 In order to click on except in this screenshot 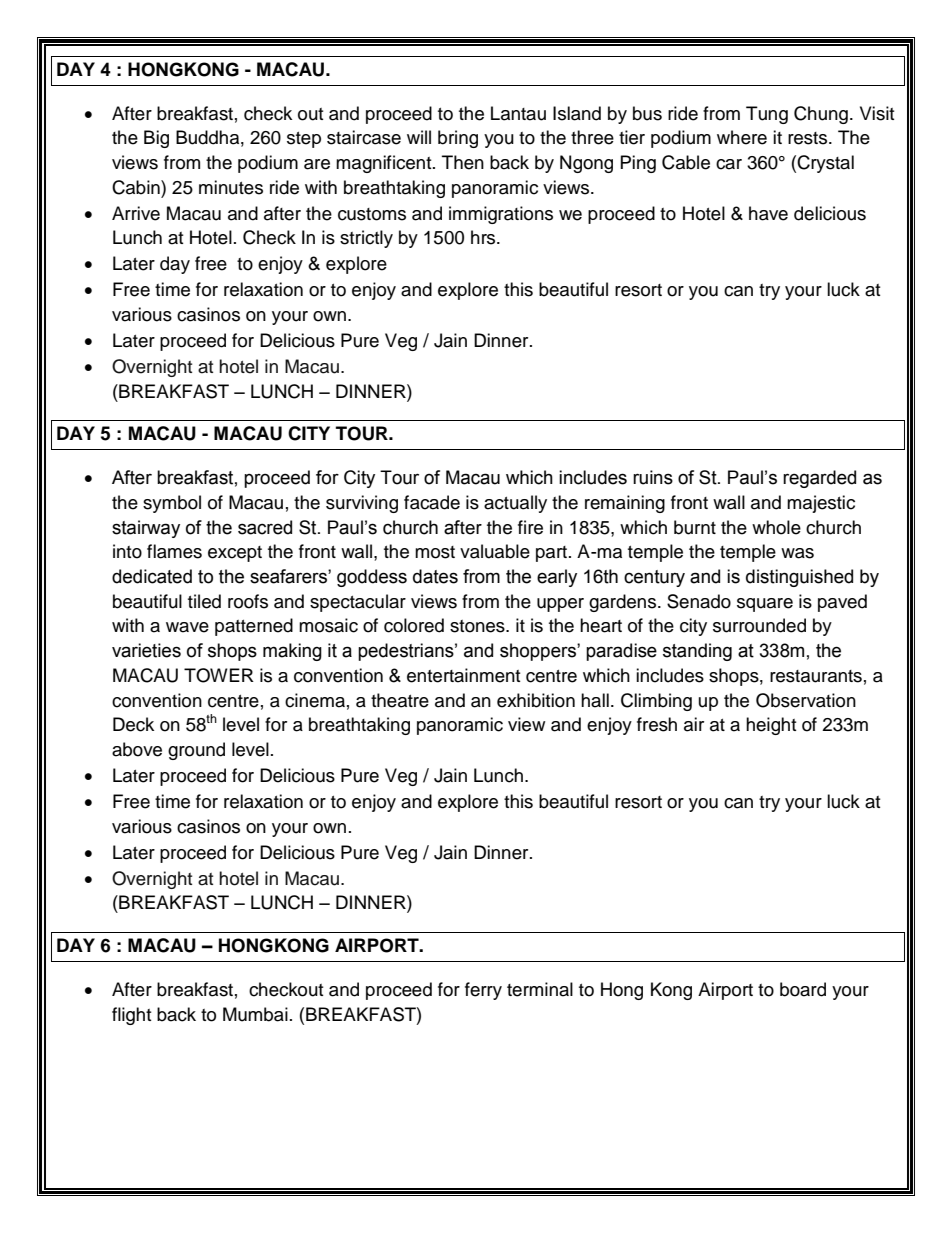, I will do `click(235, 554)`.
